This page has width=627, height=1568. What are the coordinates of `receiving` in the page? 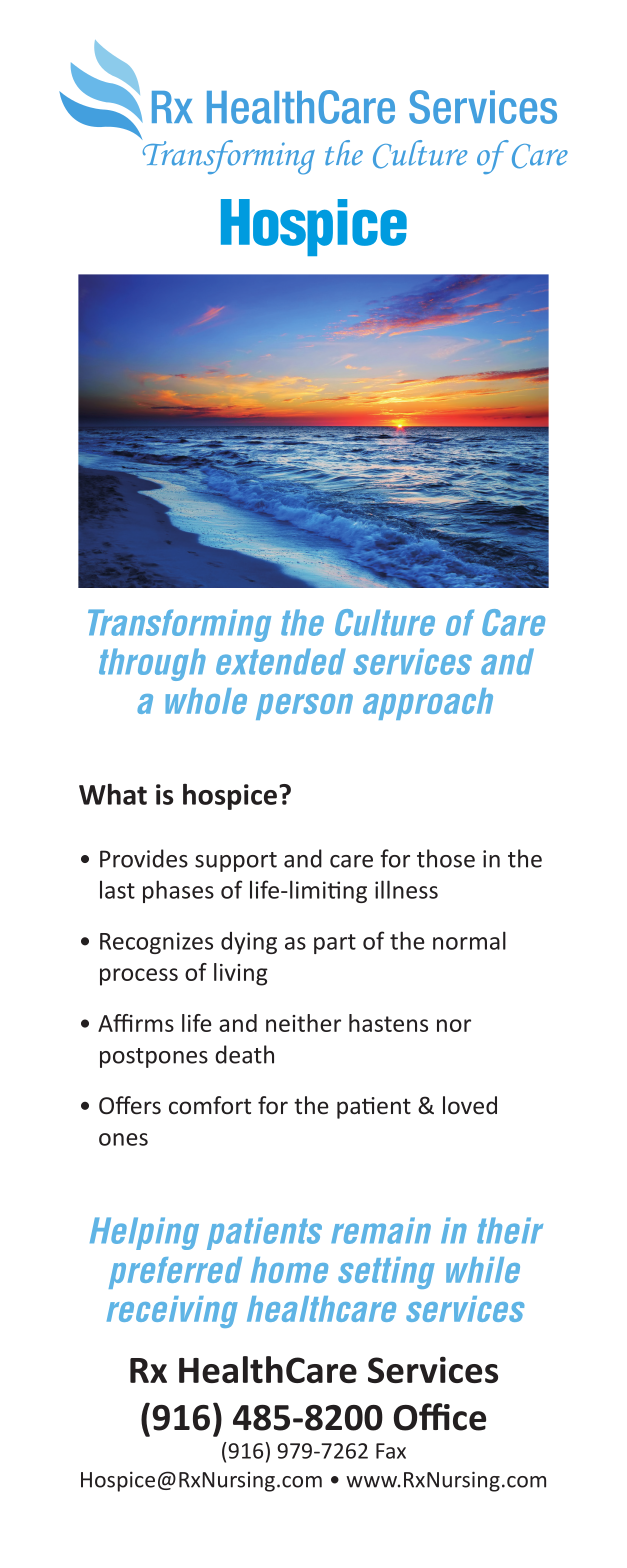 It's located at (172, 1312).
